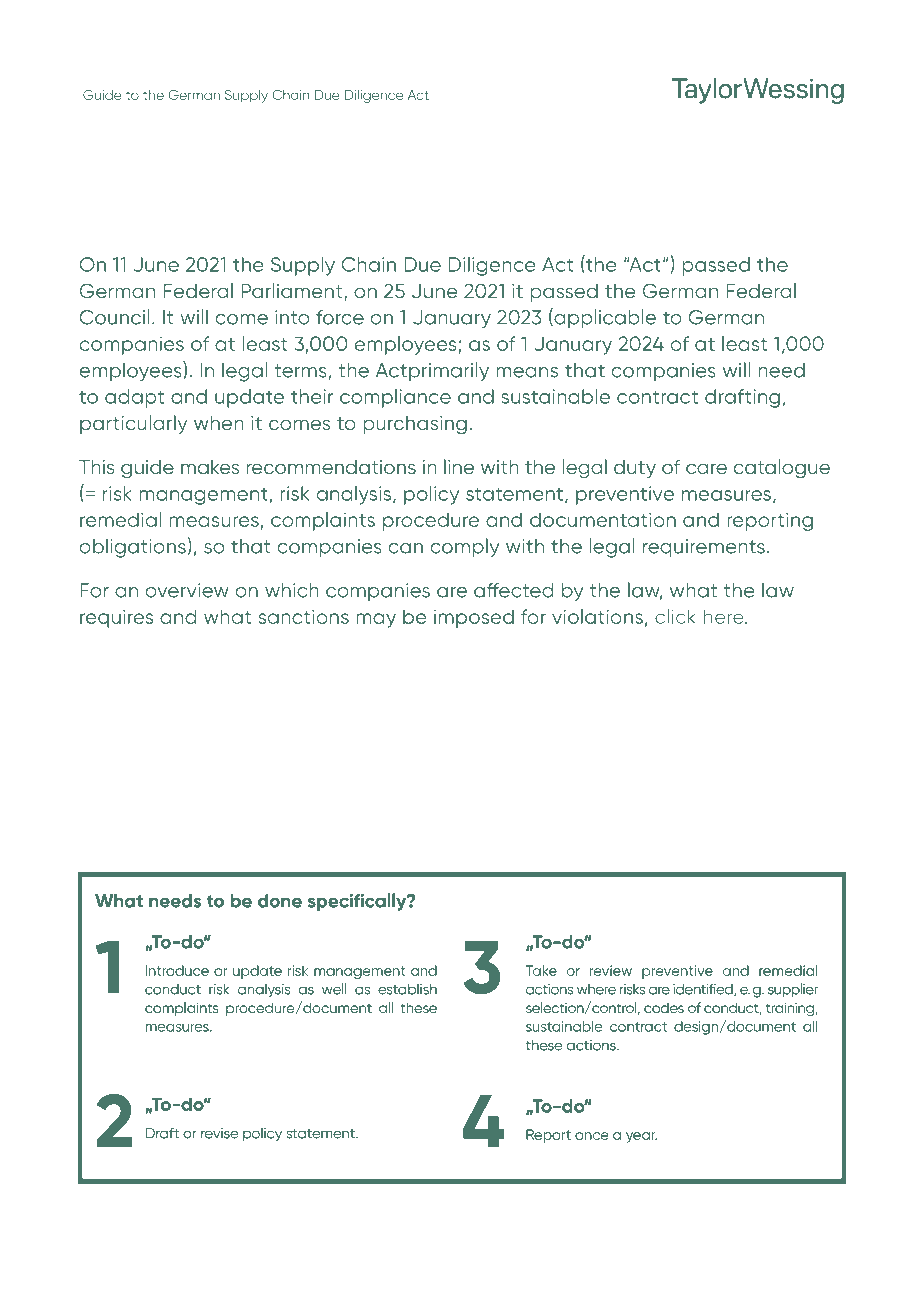  I want to click on click, so click(675, 616).
